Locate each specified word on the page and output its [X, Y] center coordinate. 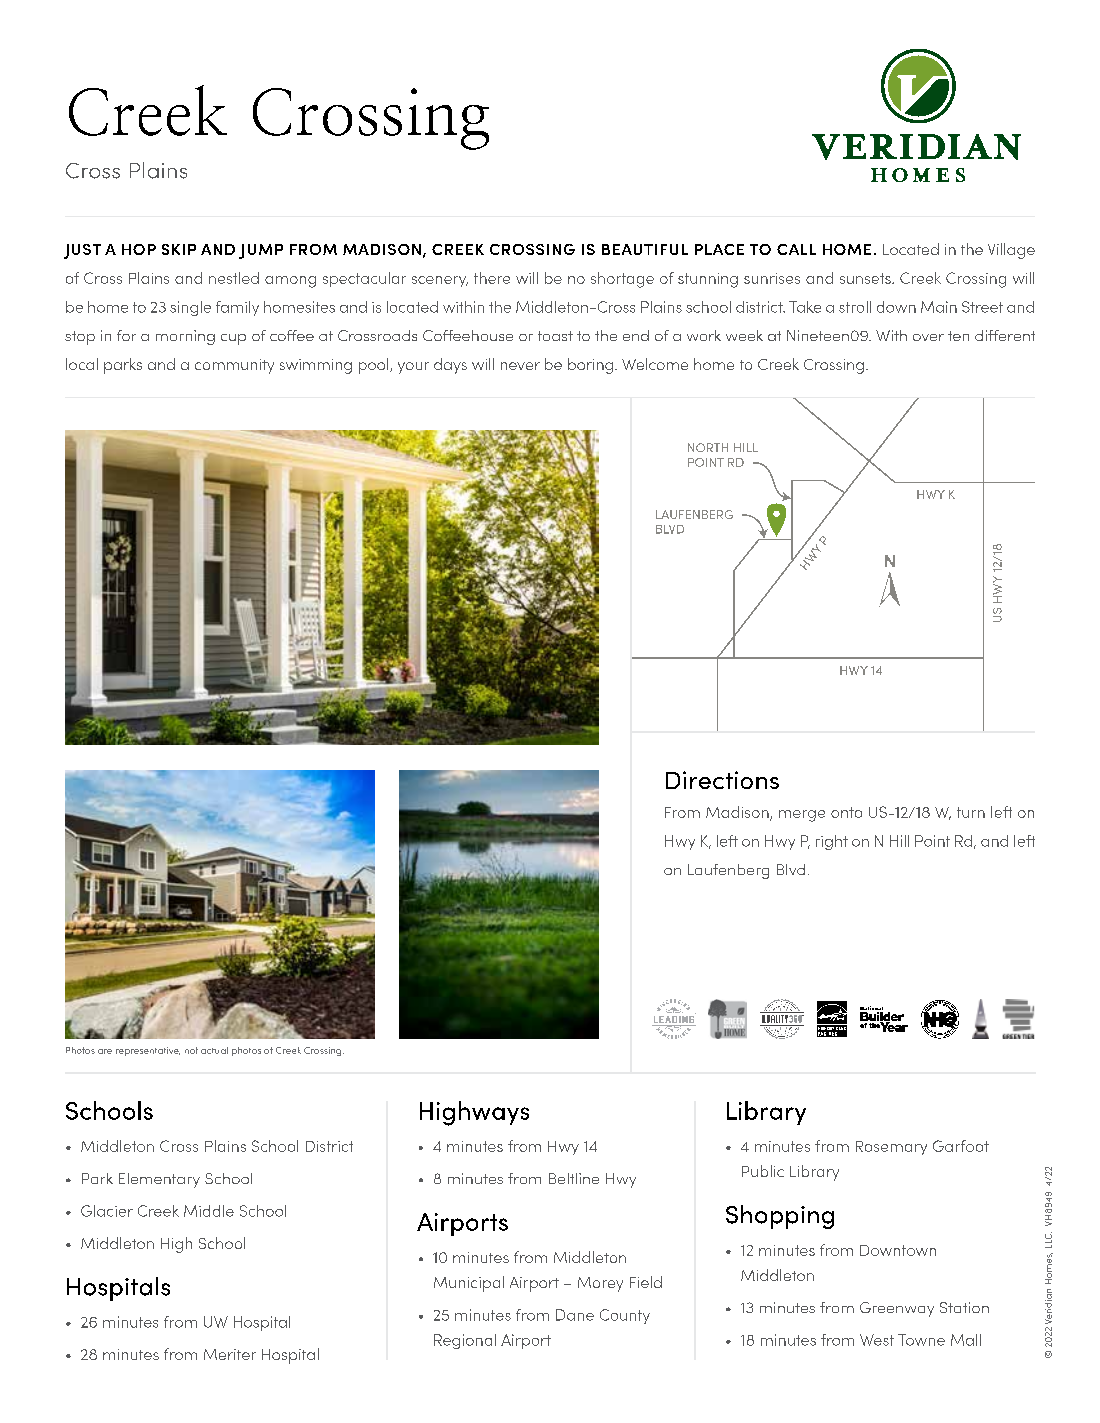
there [492, 278]
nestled [234, 278]
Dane [575, 1315]
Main [939, 307]
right [832, 842]
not [191, 1050]
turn [971, 812]
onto [846, 812]
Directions [722, 780]
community [234, 366]
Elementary [159, 1180]
